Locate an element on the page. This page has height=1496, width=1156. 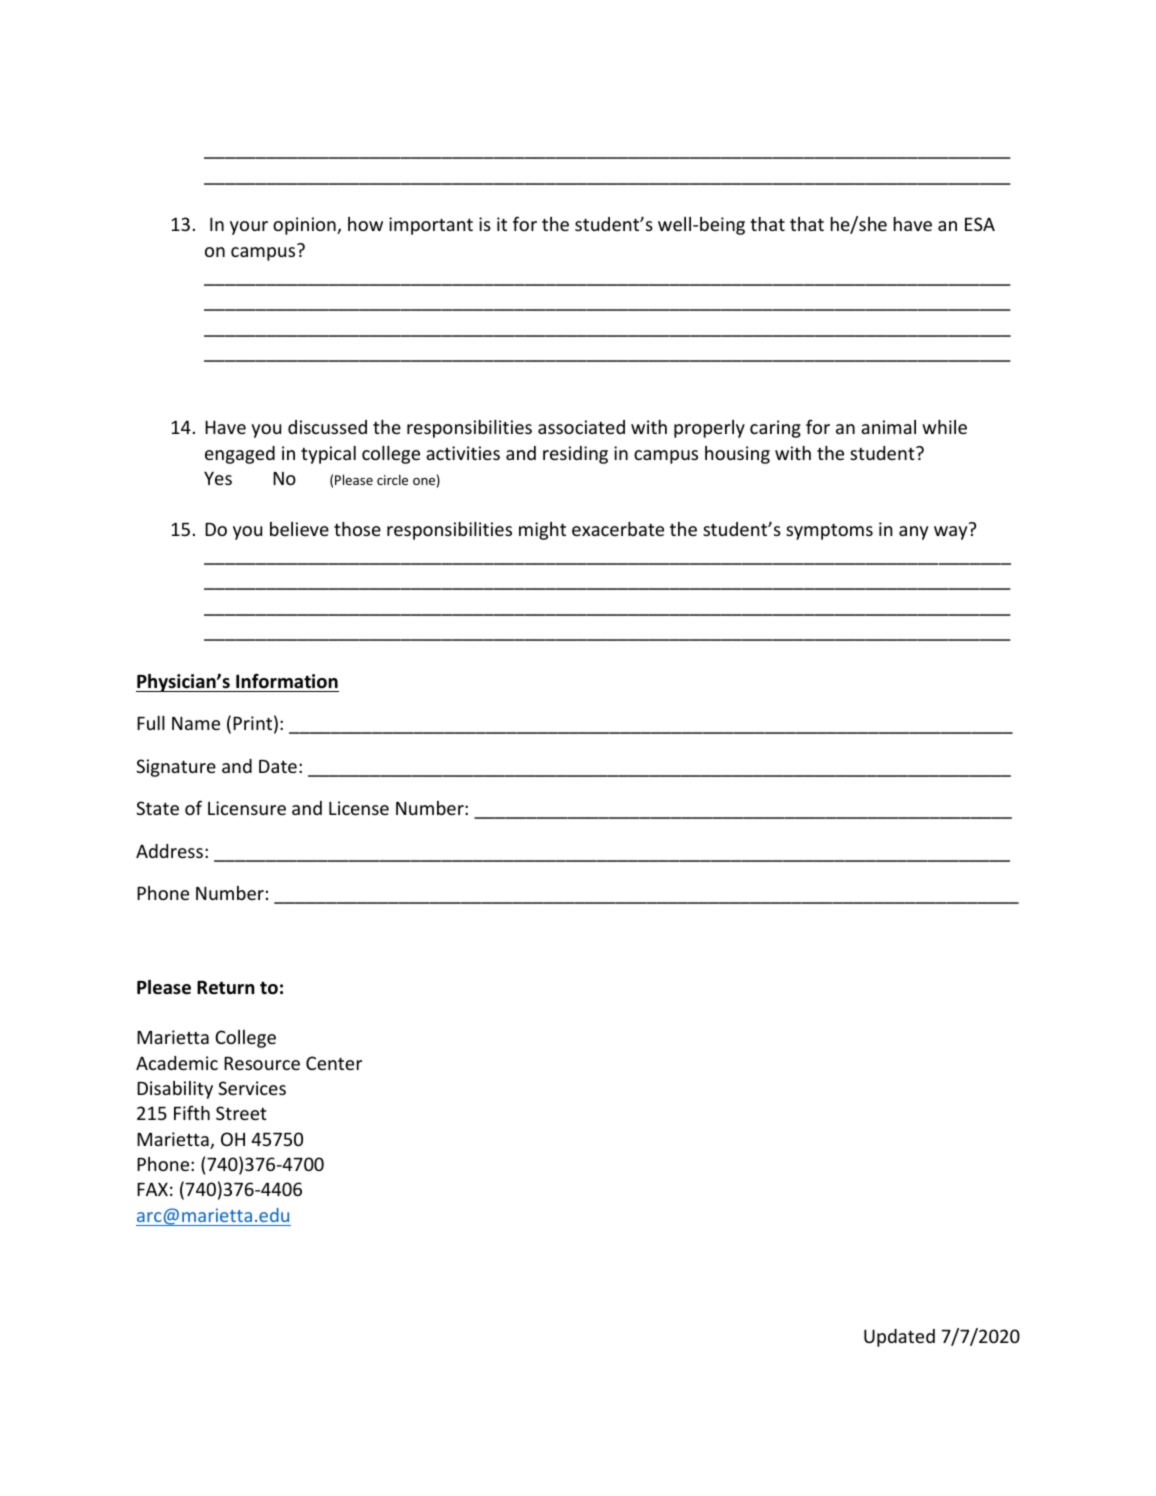
your is located at coordinates (249, 228).
